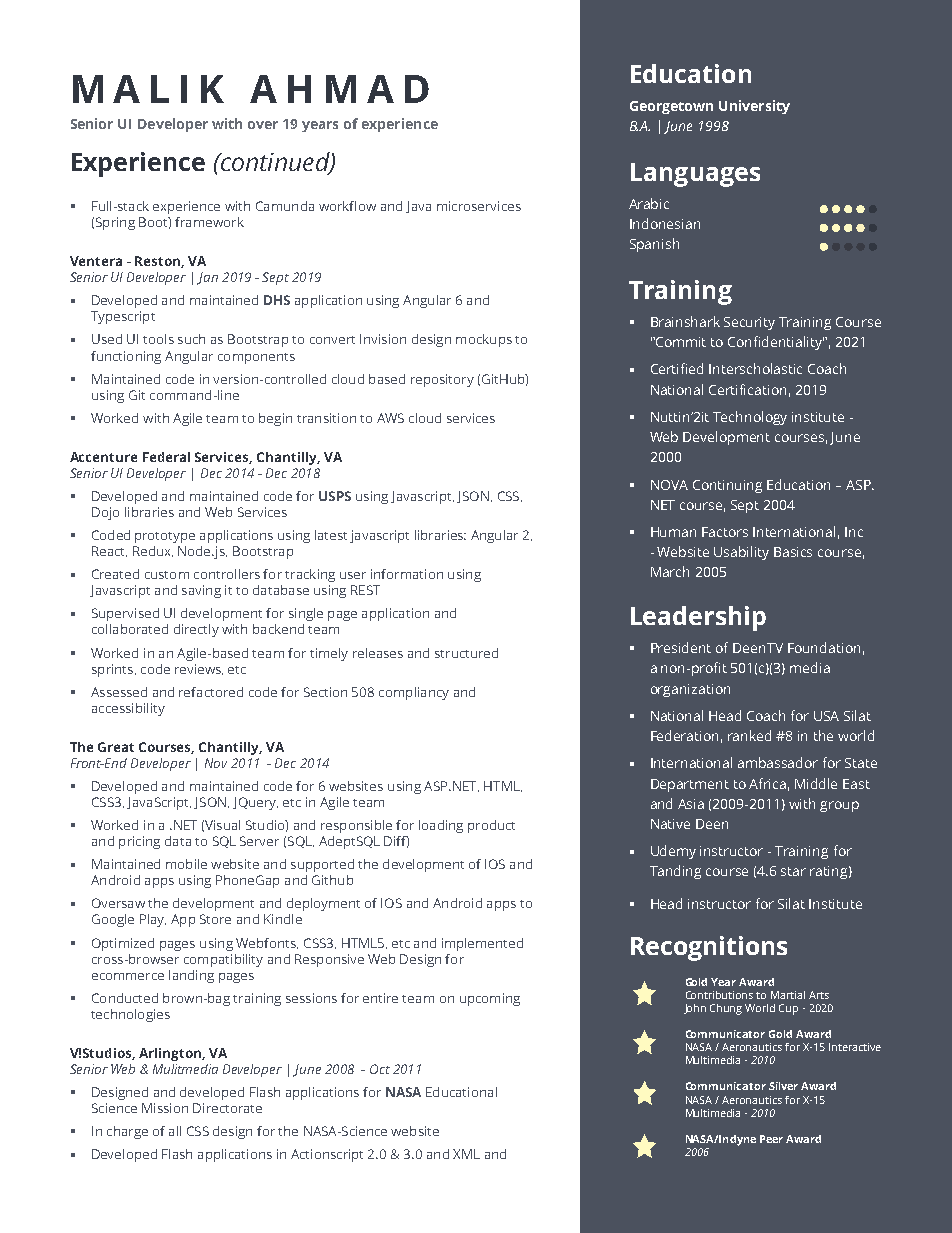  Describe the element at coordinates (754, 107) in the screenshot. I see `University` at that location.
